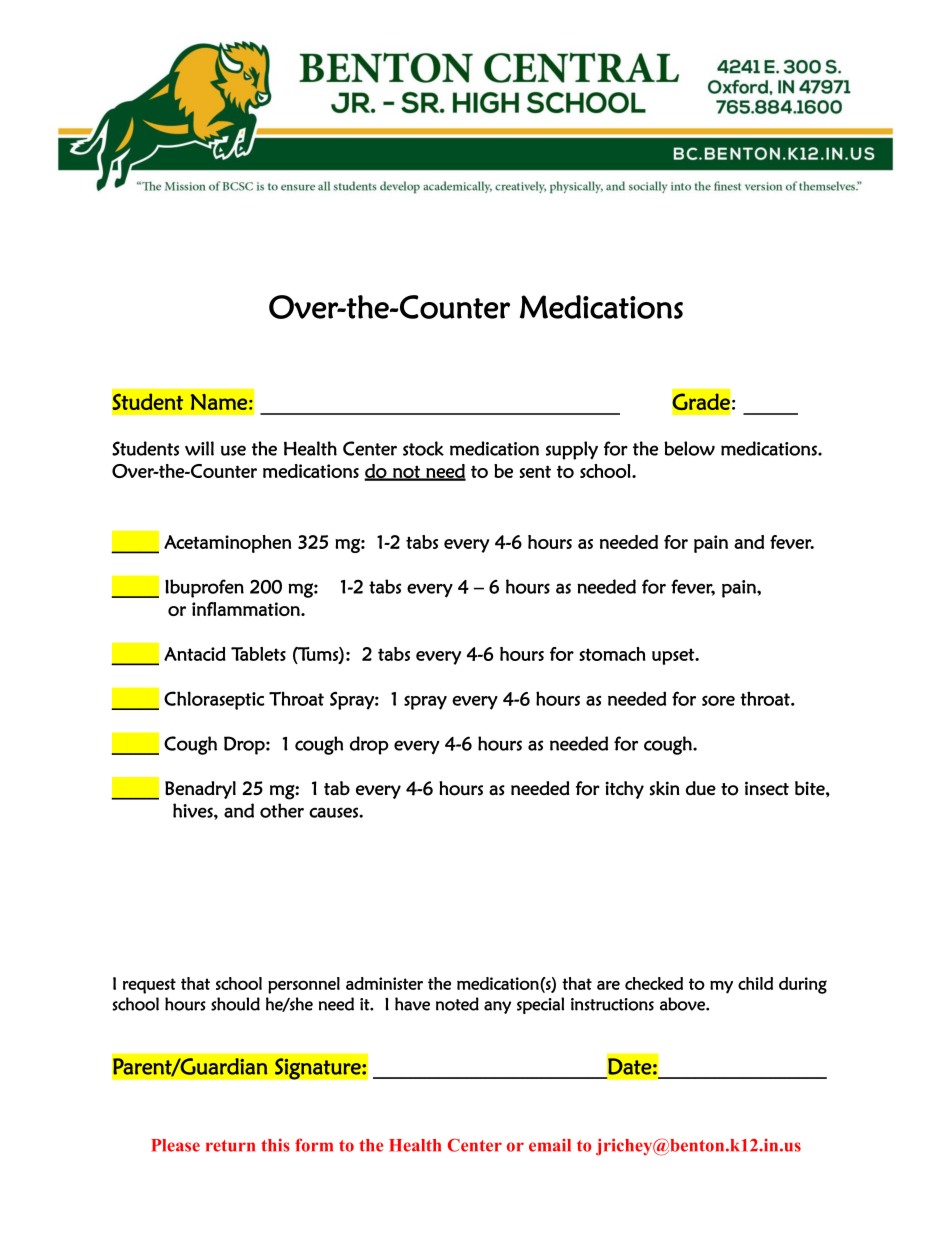 This screenshot has width=952, height=1233. Describe the element at coordinates (689, 448) in the screenshot. I see `below` at that location.
